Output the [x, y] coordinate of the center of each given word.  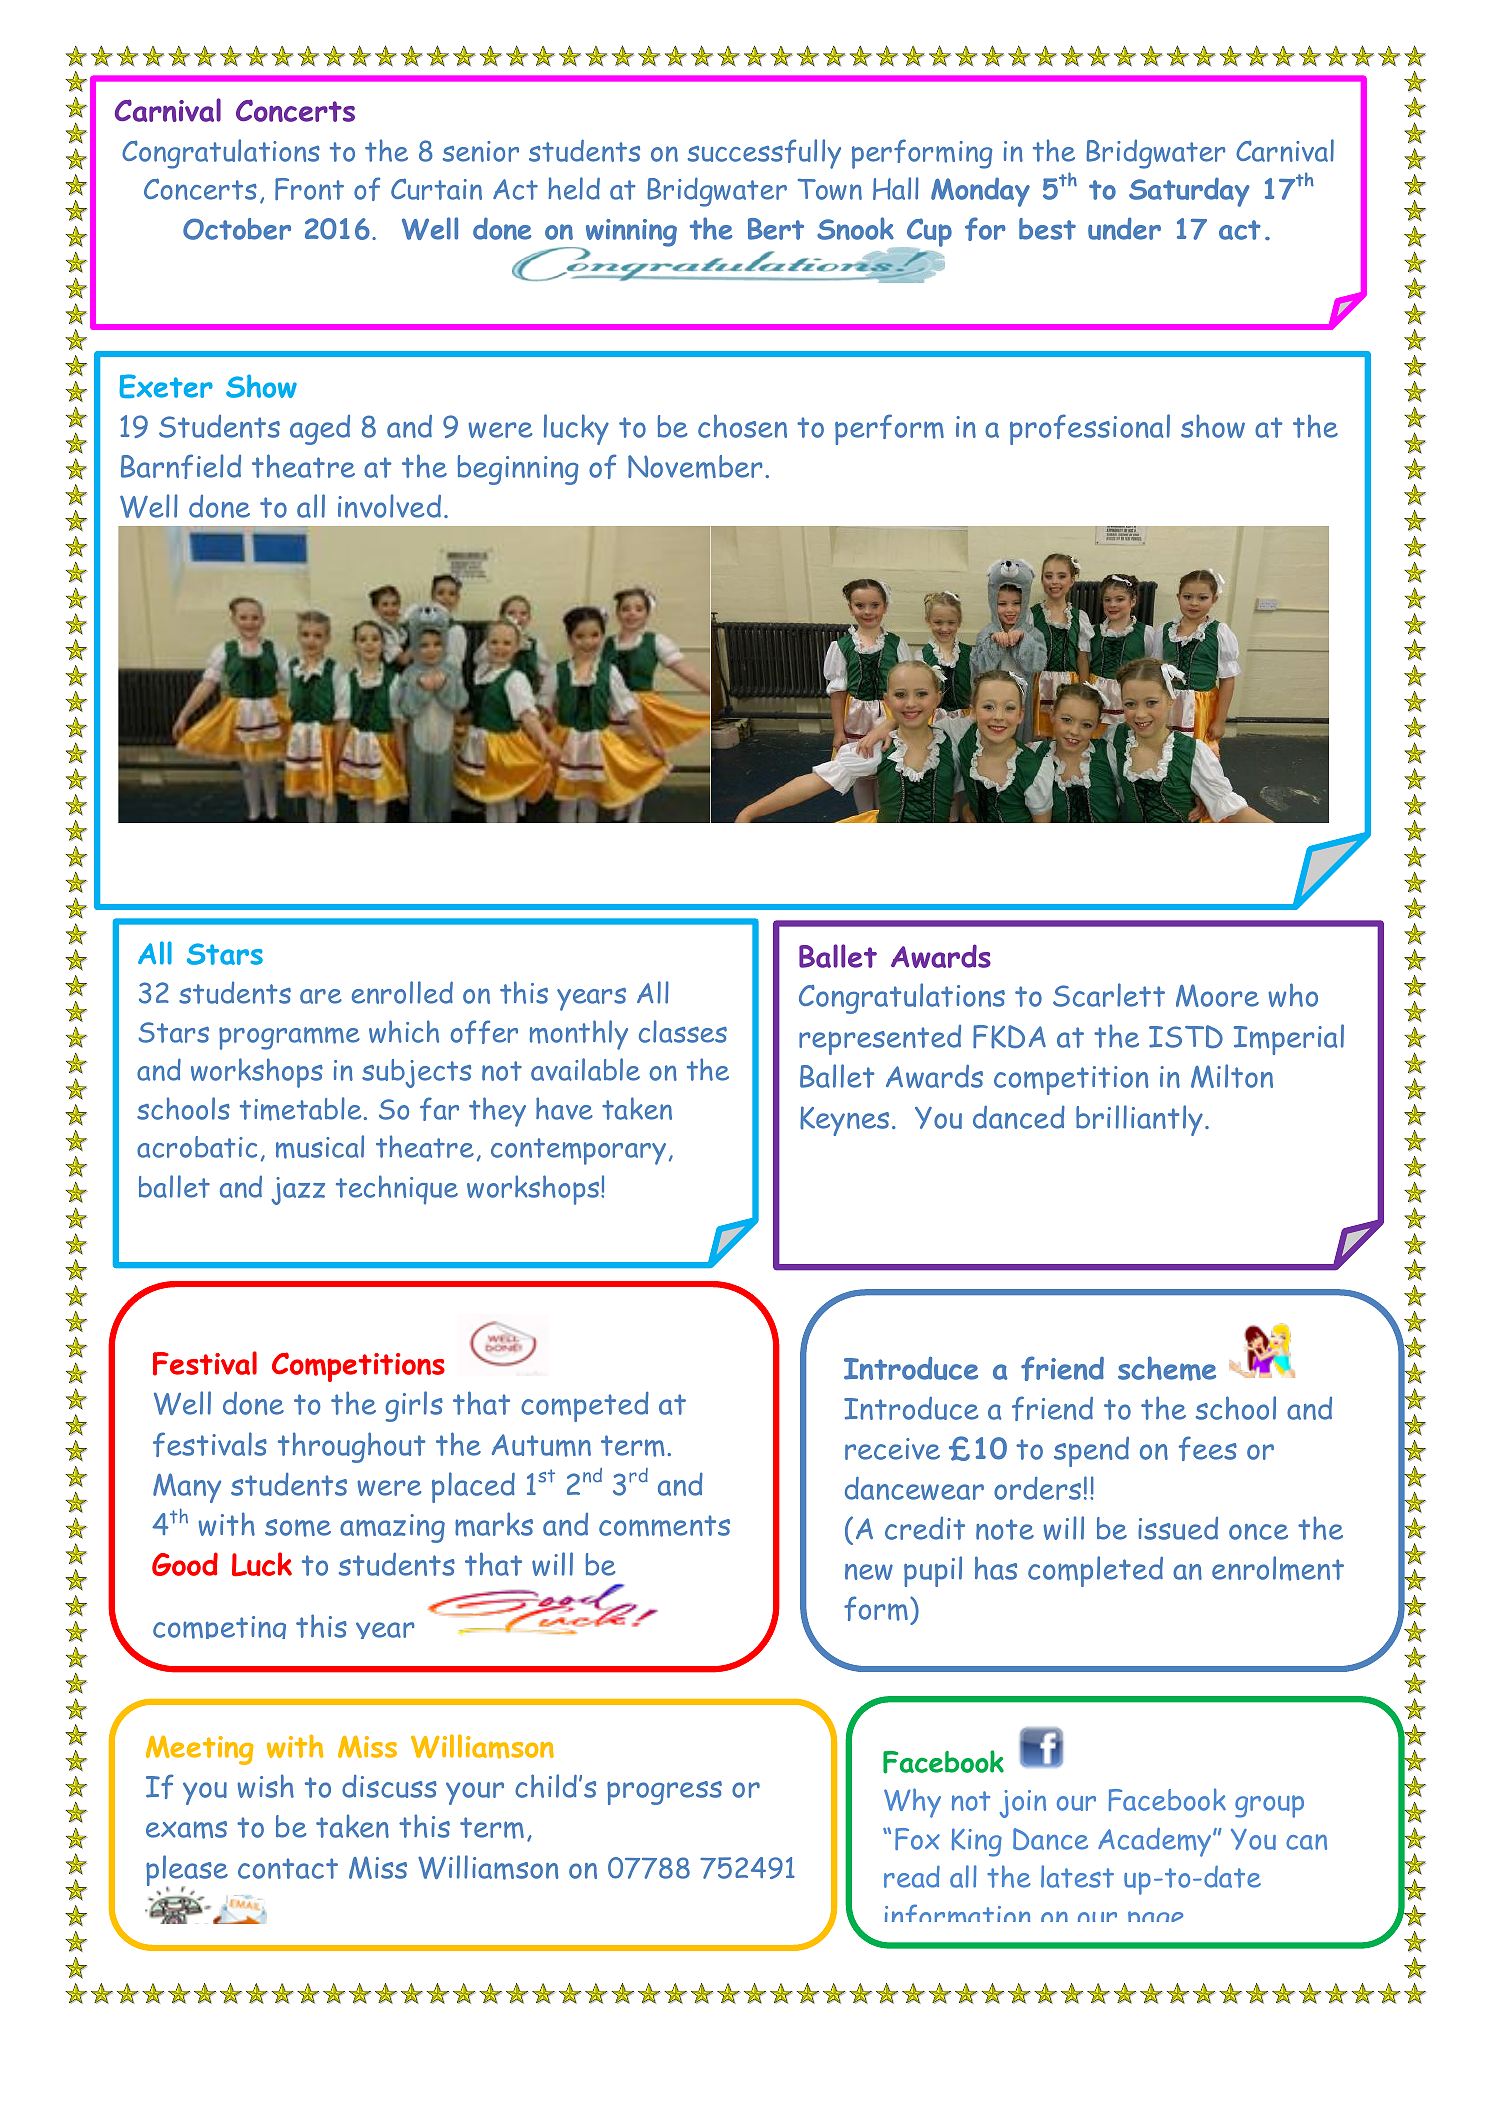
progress [664, 1793]
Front [309, 189]
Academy [1156, 1842]
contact [288, 1868]
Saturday [1189, 192]
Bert [776, 229]
